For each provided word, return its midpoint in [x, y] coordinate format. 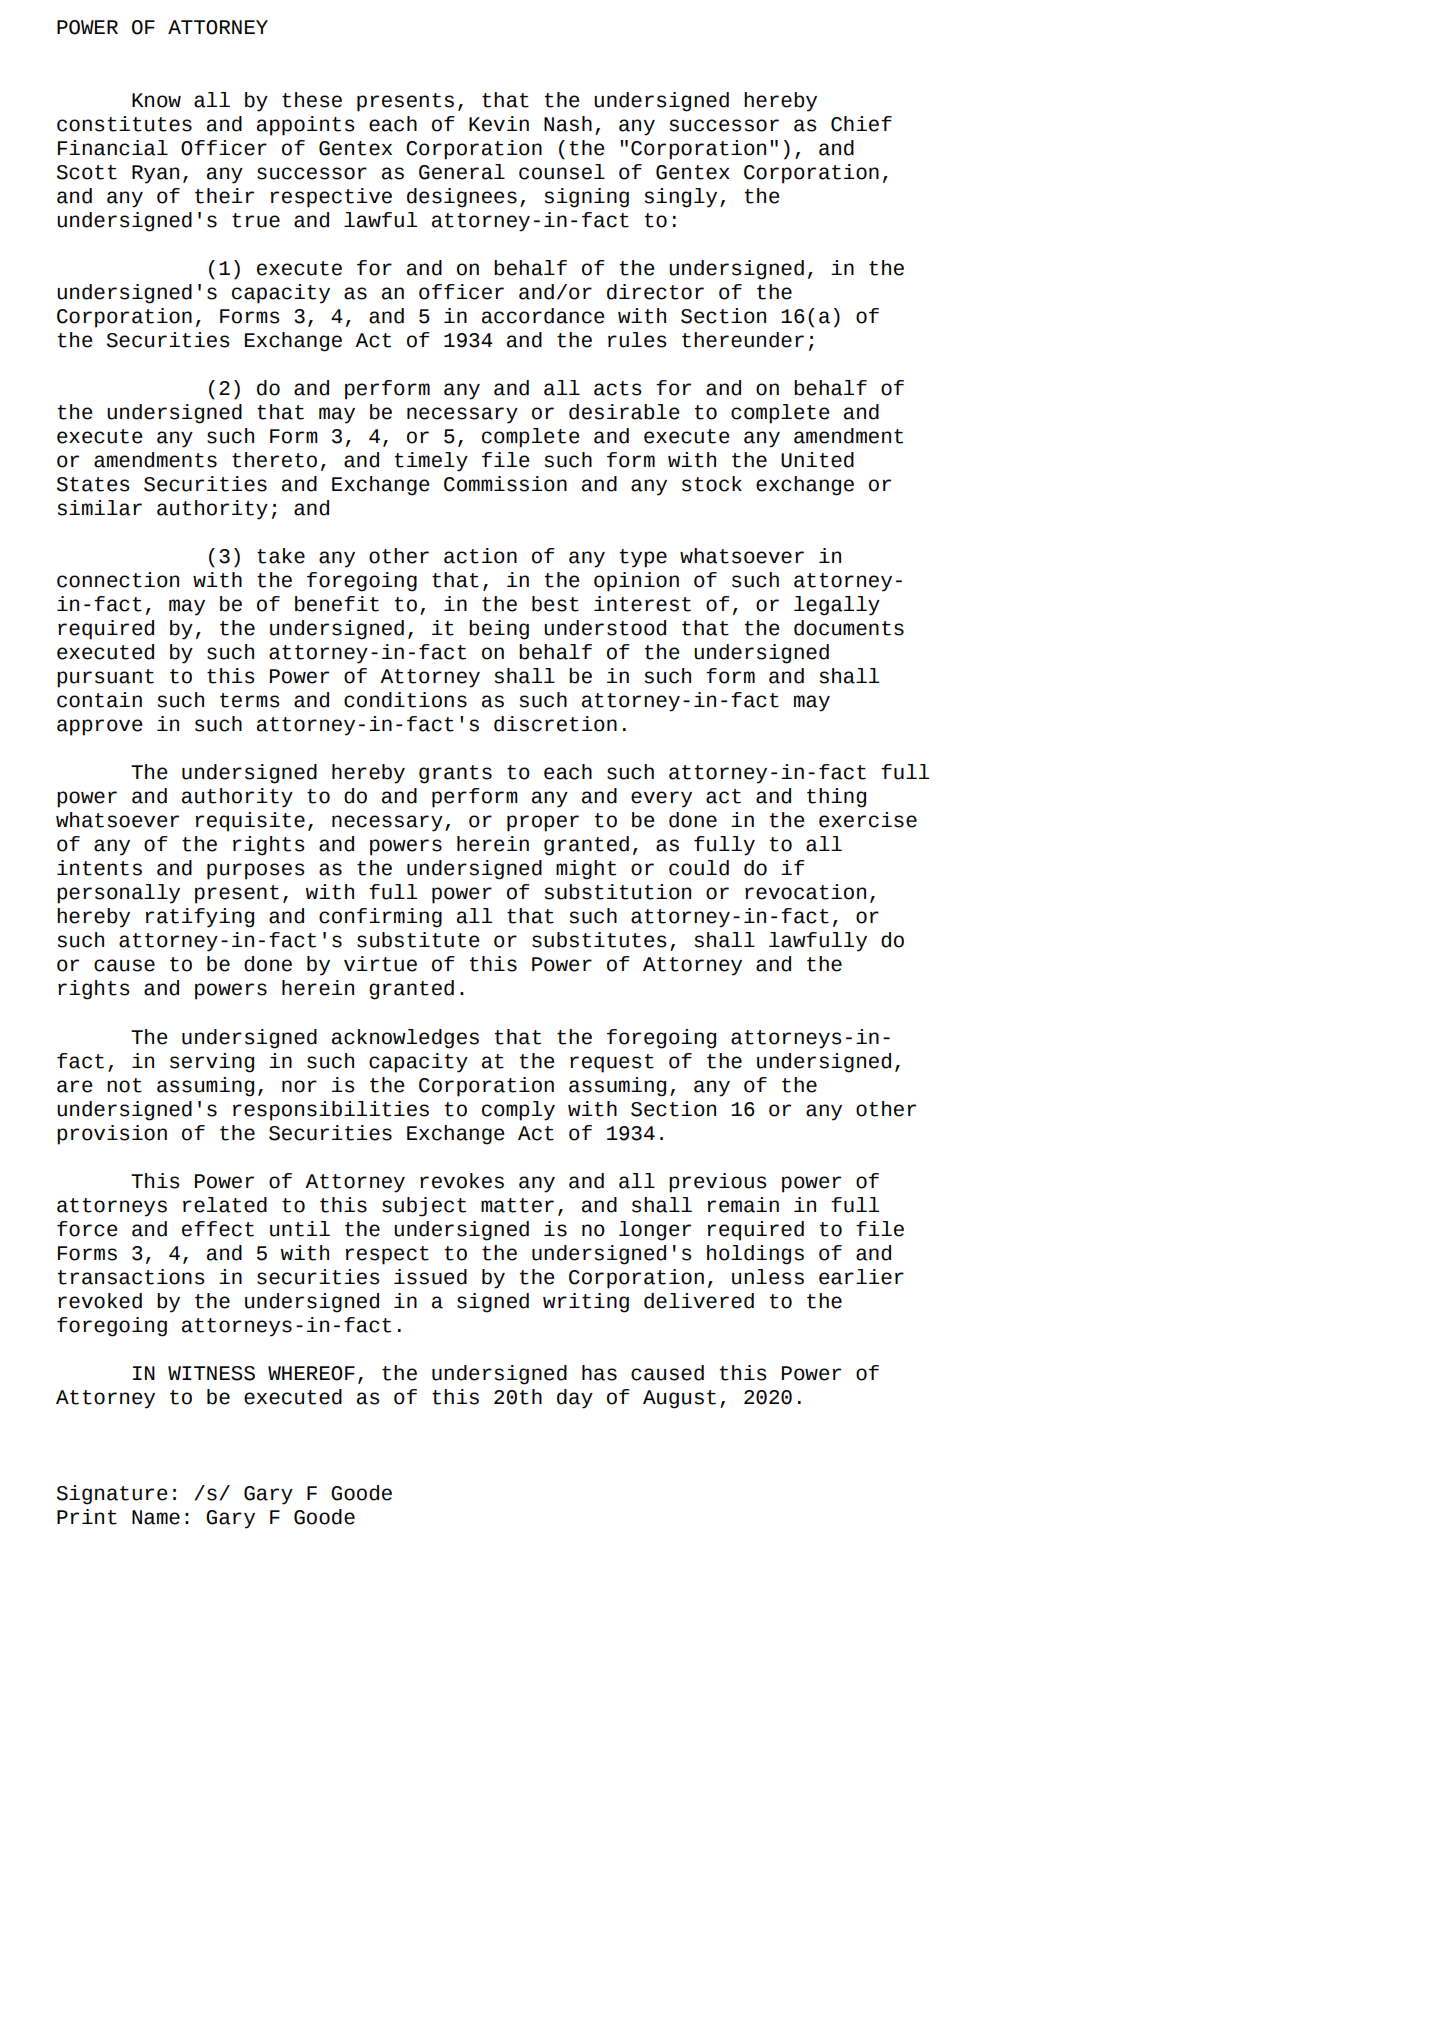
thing [836, 798]
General [462, 172]
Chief [861, 124]
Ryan [155, 174]
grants [455, 774]
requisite [250, 822]
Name [156, 1517]
